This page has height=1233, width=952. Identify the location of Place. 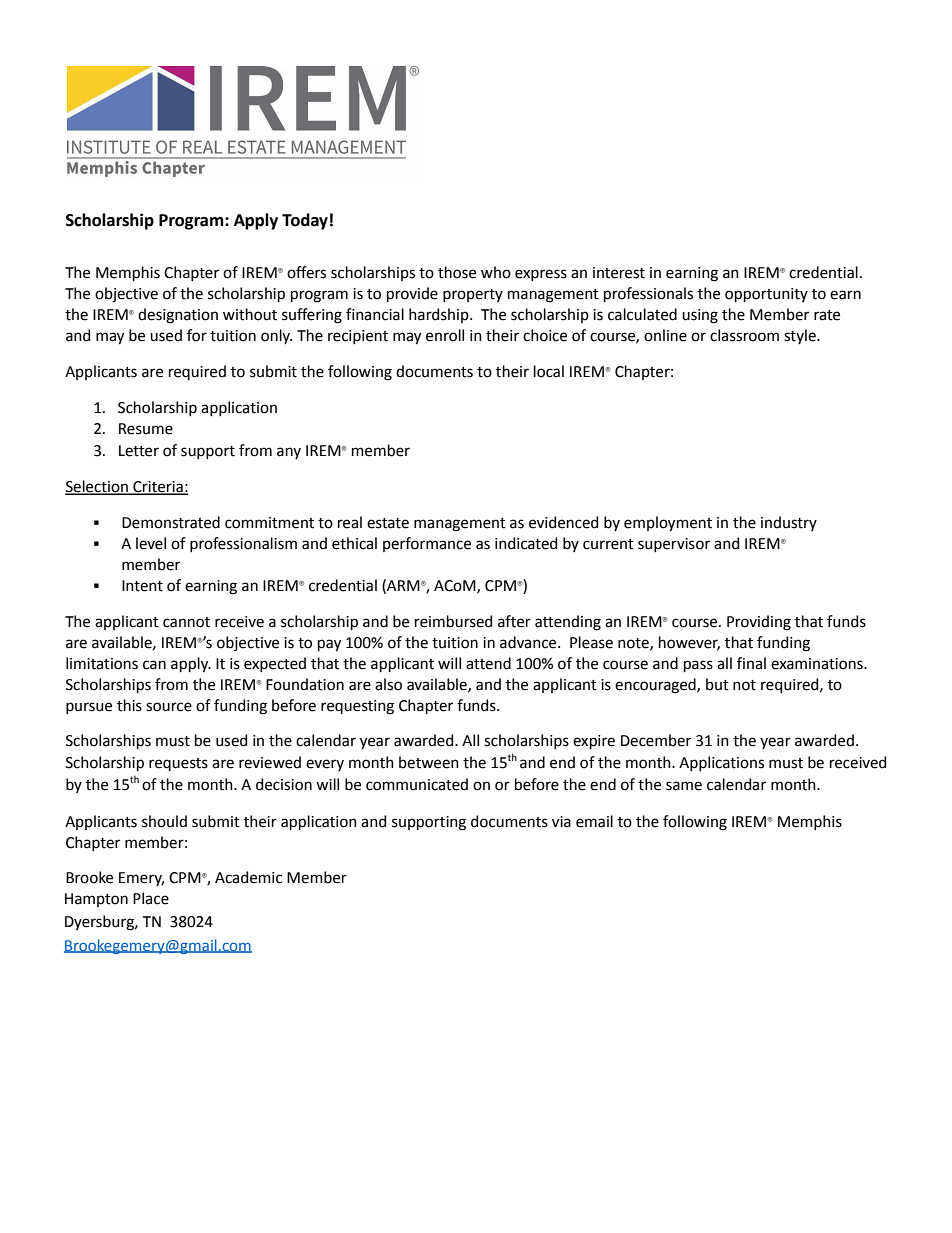
(151, 898).
